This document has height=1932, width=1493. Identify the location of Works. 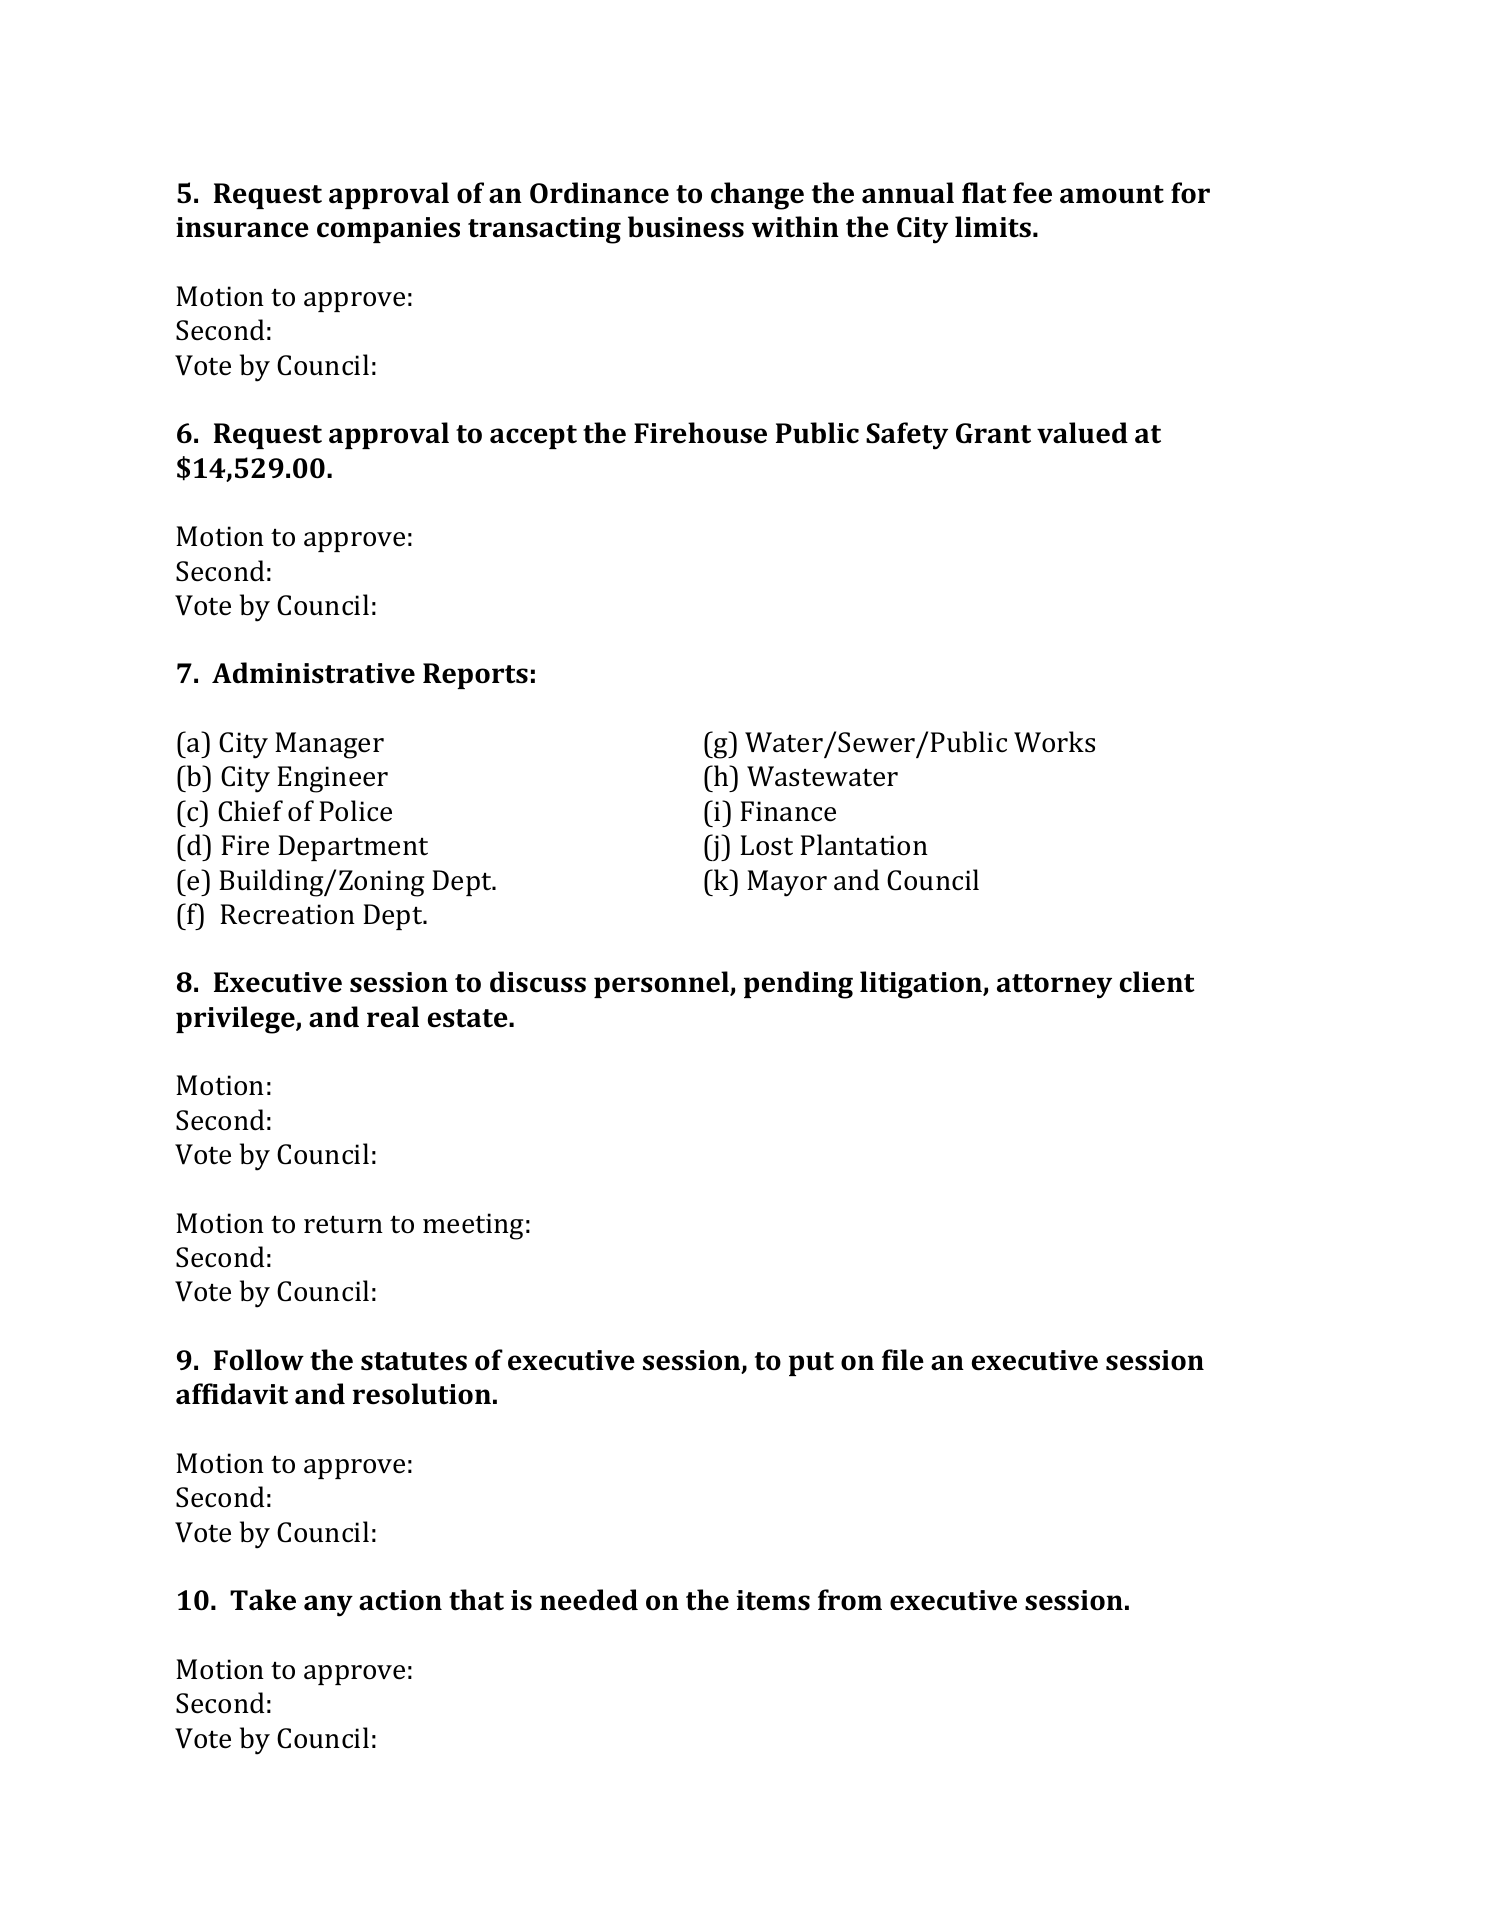
(1054, 742).
